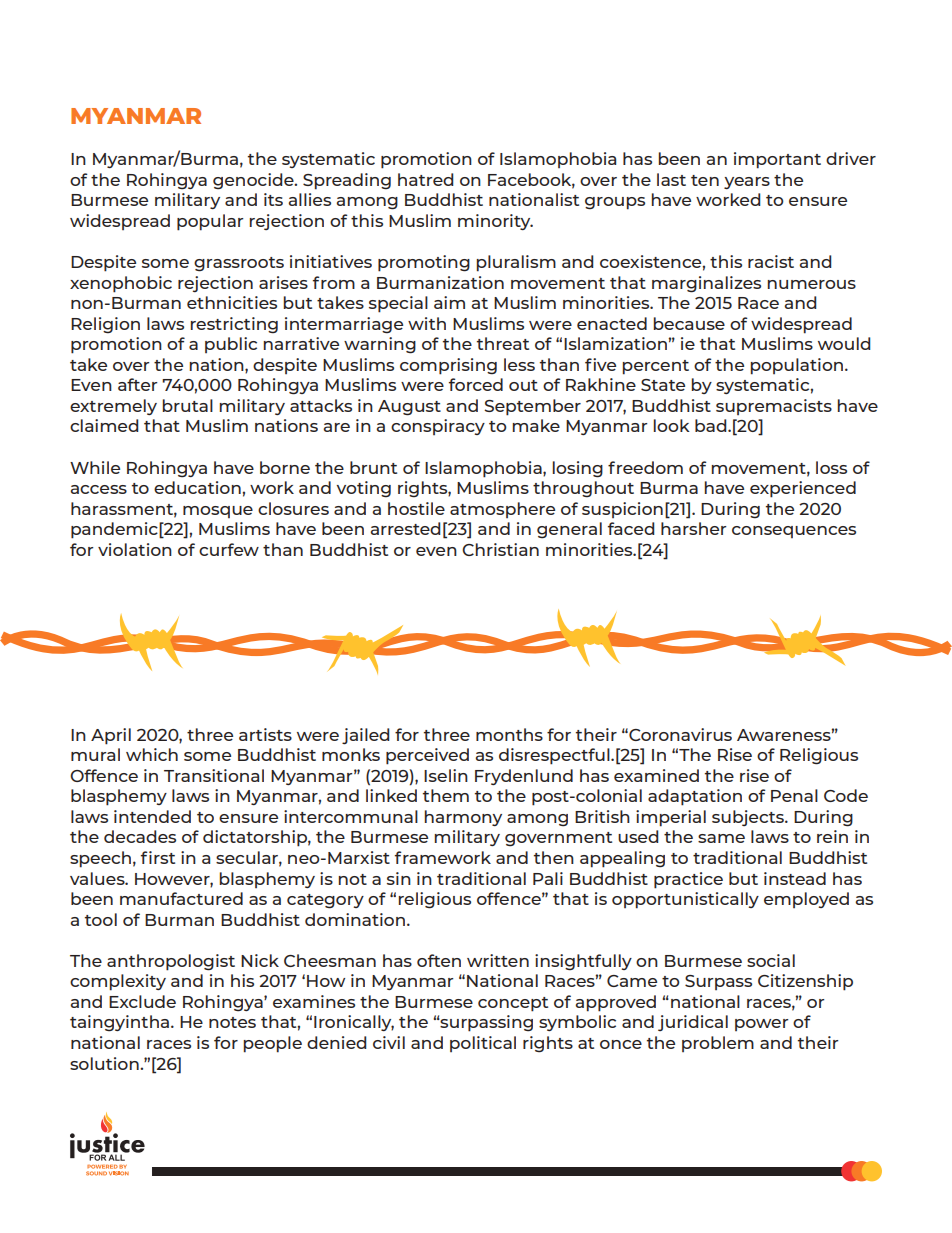  Describe the element at coordinates (232, 1022) in the image. I see `notes` at that location.
